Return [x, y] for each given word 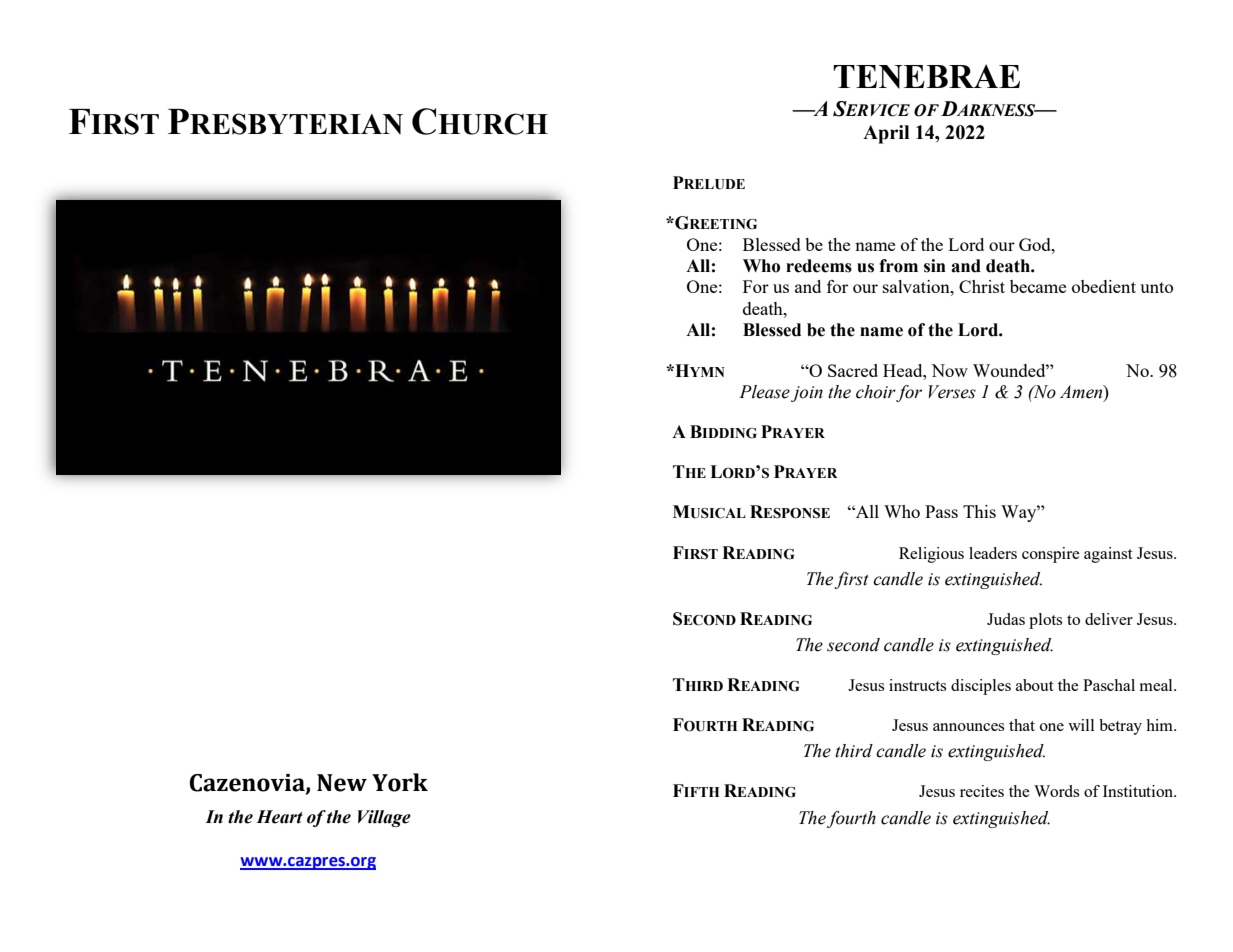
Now [949, 370]
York [400, 782]
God [1036, 244]
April [886, 134]
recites [982, 791]
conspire [1051, 555]
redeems [819, 266]
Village [384, 818]
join [807, 394]
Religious [931, 555]
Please [764, 392]
